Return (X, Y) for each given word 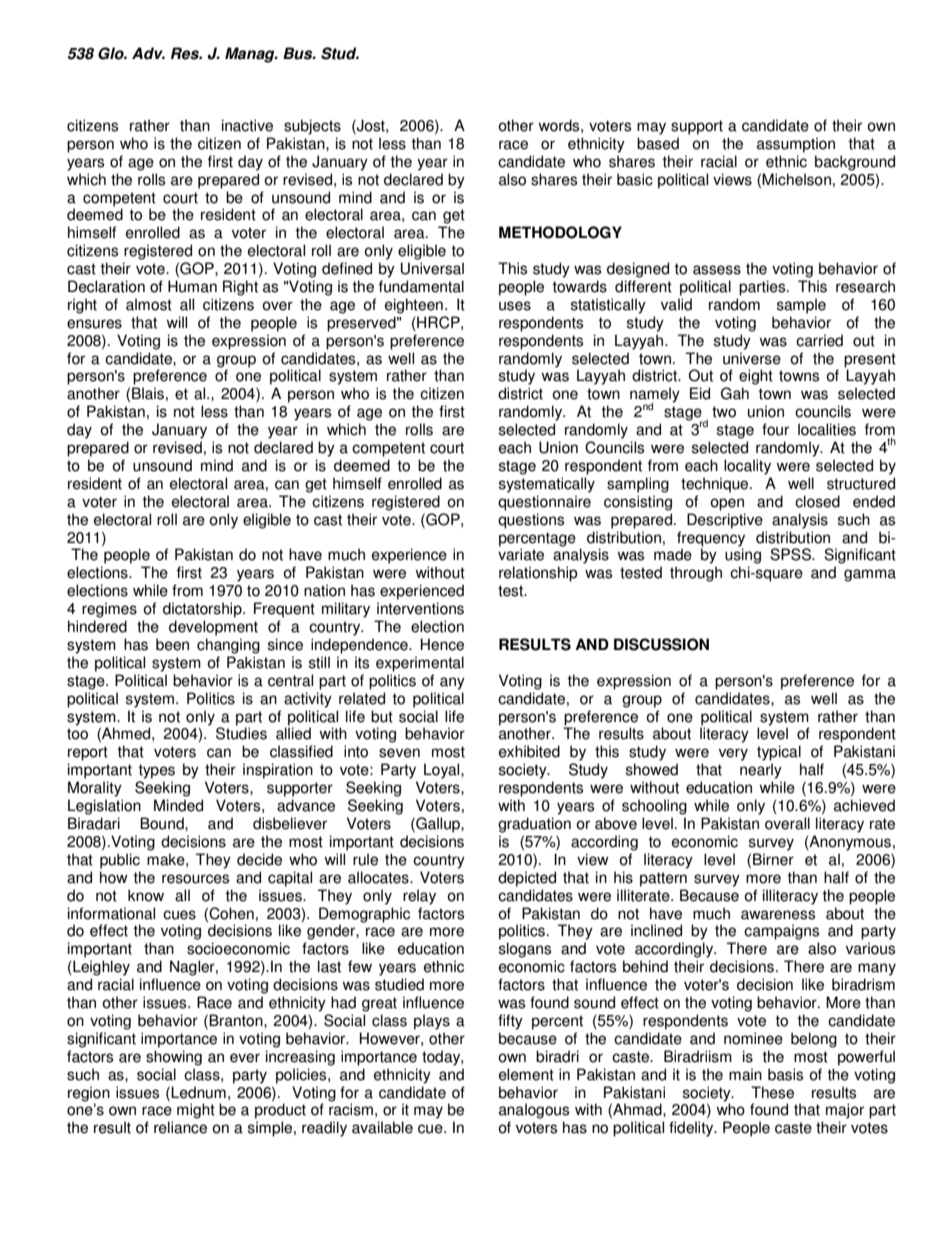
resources (195, 879)
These (772, 1092)
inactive (247, 125)
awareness (778, 915)
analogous (534, 1111)
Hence (442, 644)
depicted (527, 879)
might (196, 1111)
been (172, 644)
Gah (735, 393)
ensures (94, 324)
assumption (796, 145)
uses (515, 306)
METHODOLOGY (560, 232)
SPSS (791, 554)
